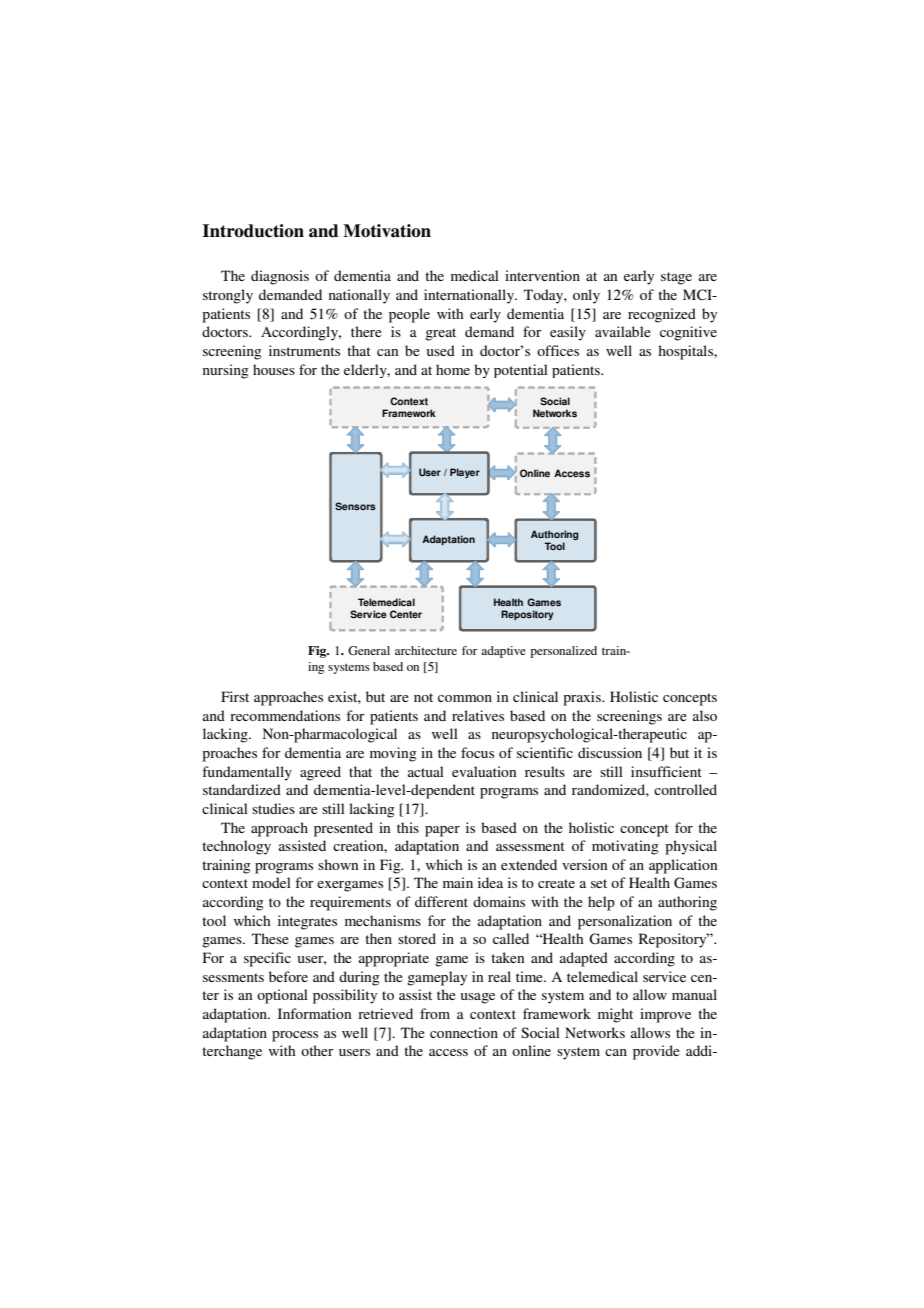 Image resolution: width=924 pixels, height=1308 pixels. What do you see at coordinates (295, 1036) in the screenshot?
I see `process` at bounding box center [295, 1036].
